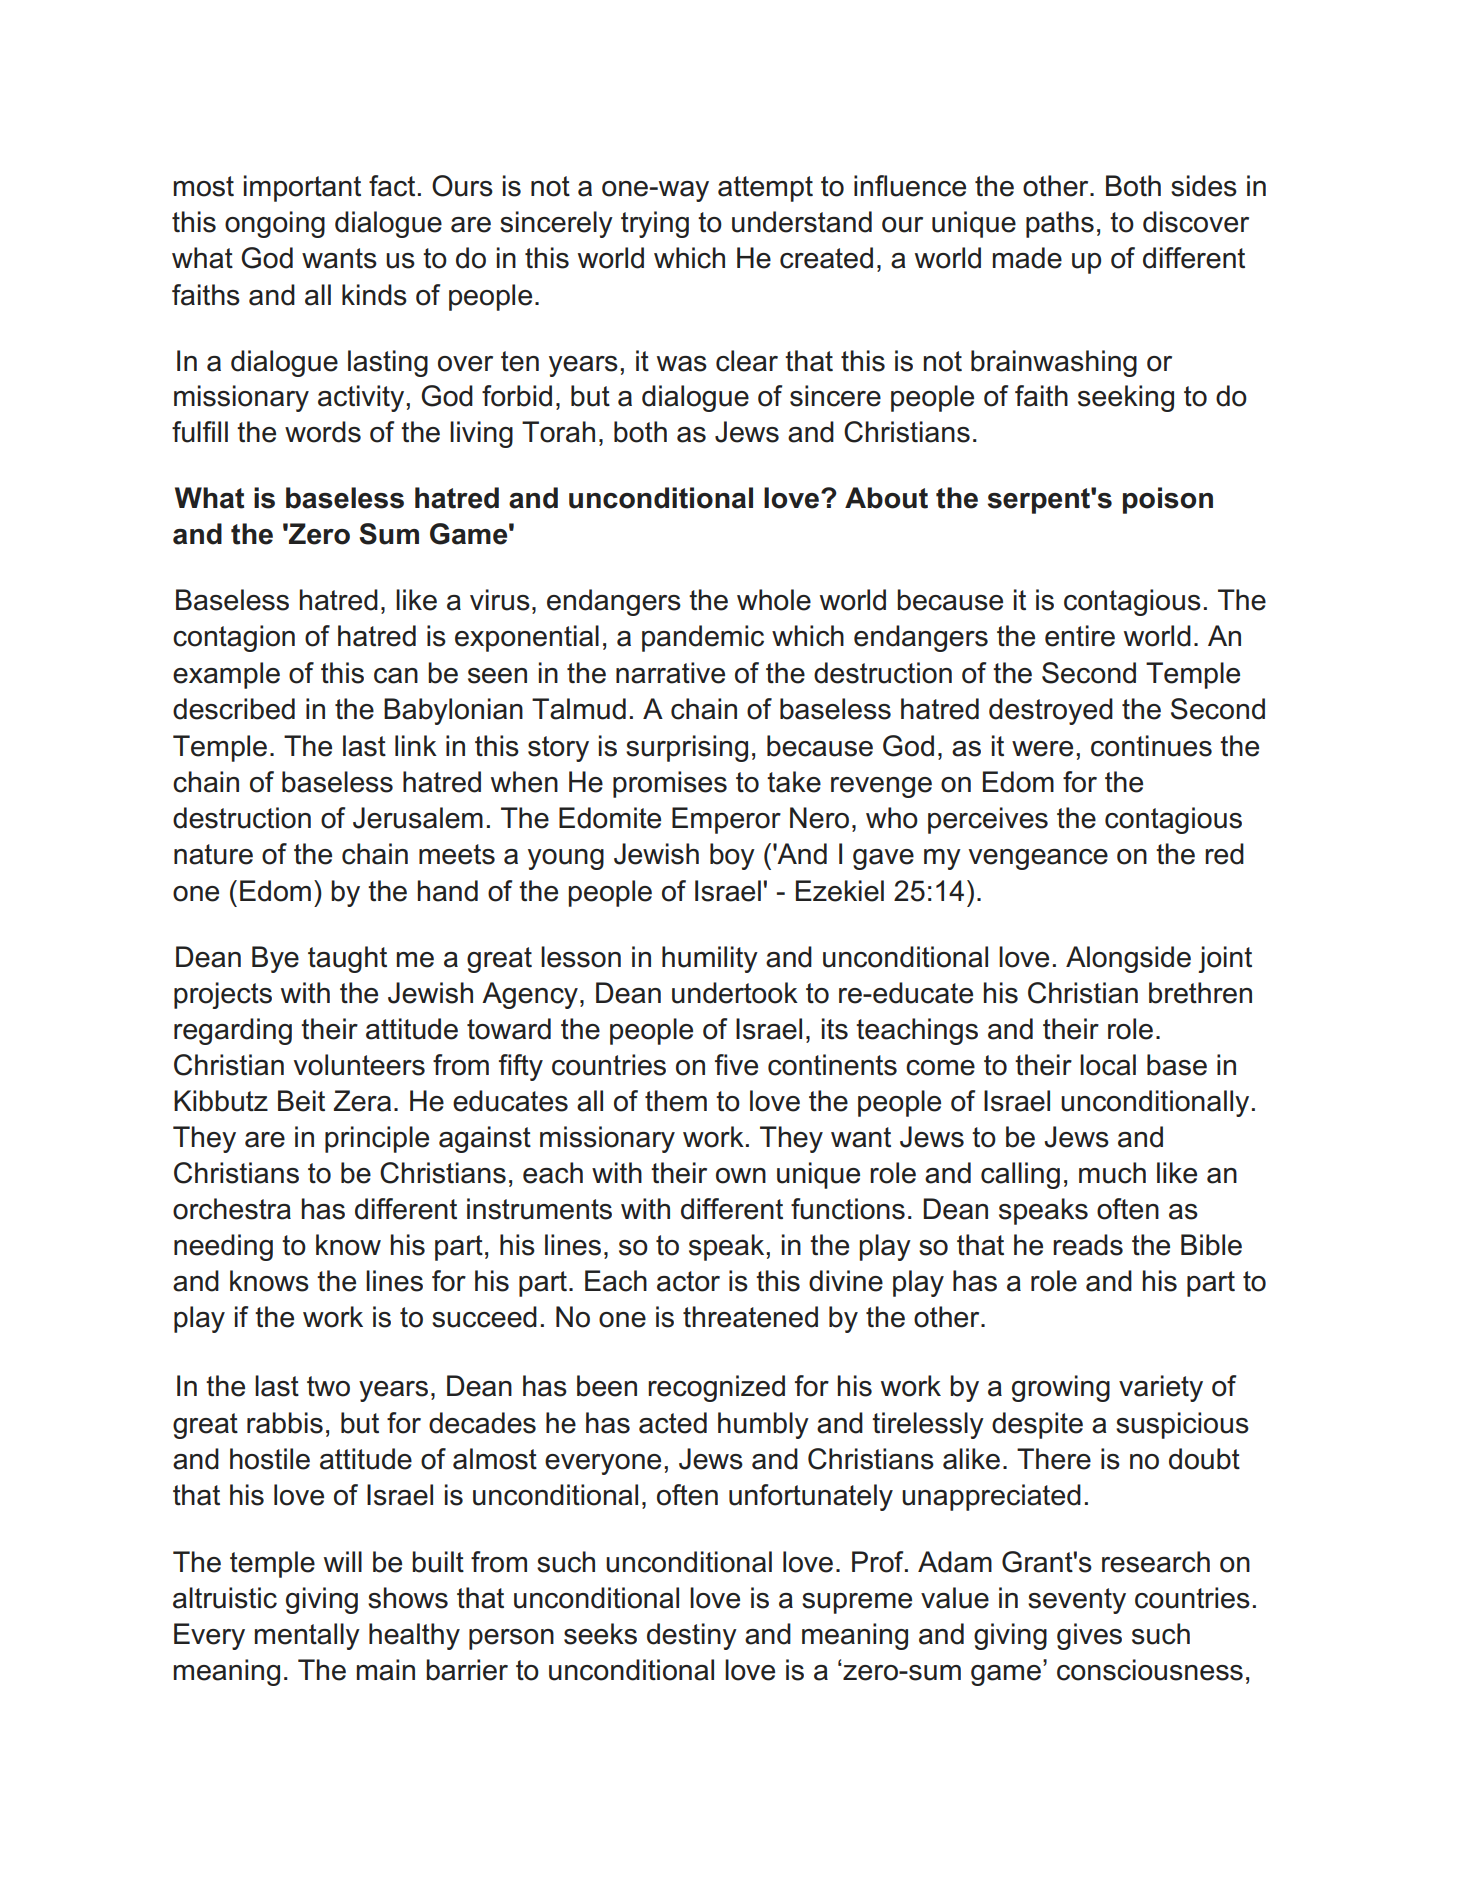  What do you see at coordinates (692, 1636) in the page?
I see `destiny` at bounding box center [692, 1636].
